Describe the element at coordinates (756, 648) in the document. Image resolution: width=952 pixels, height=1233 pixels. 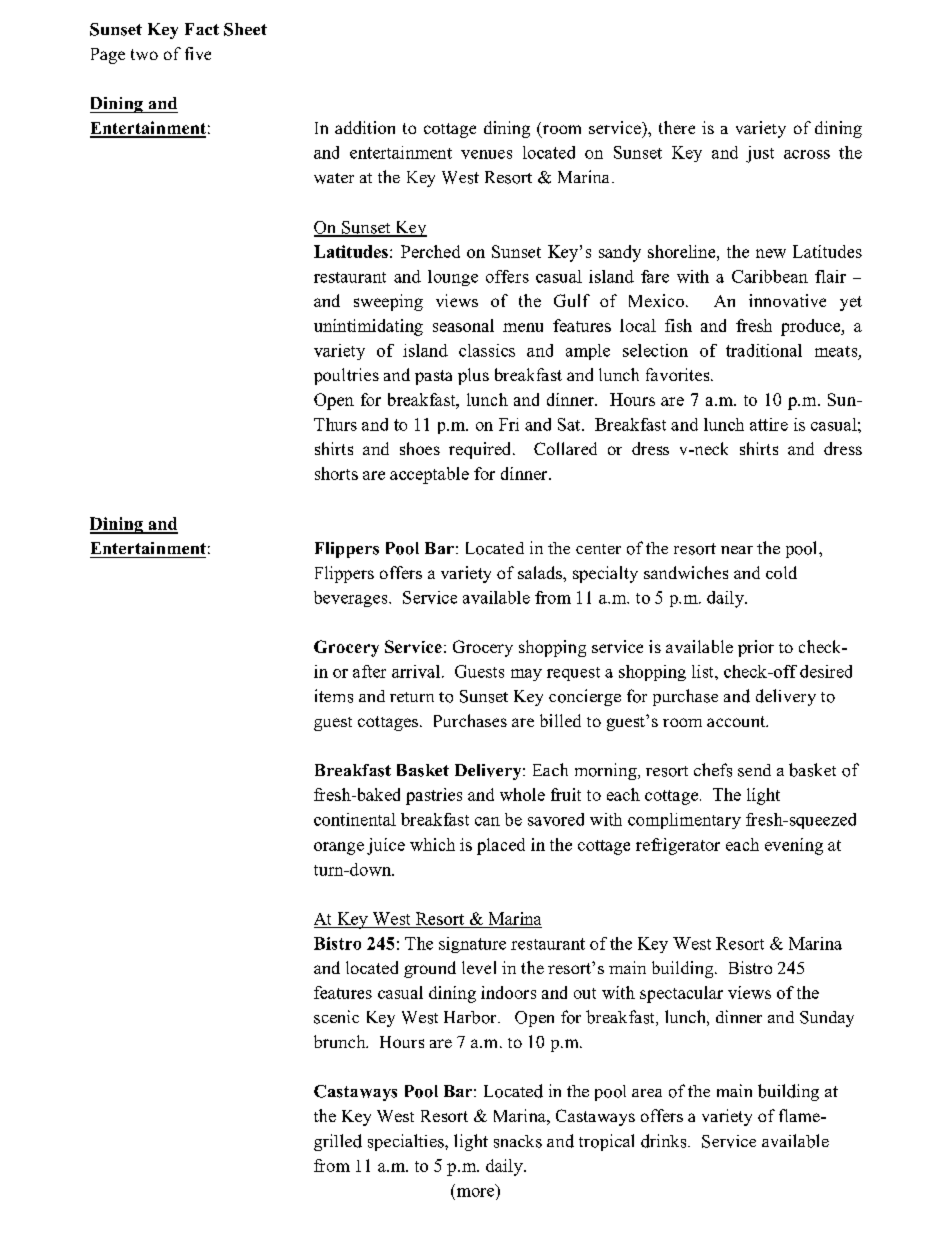
I see `prior` at that location.
